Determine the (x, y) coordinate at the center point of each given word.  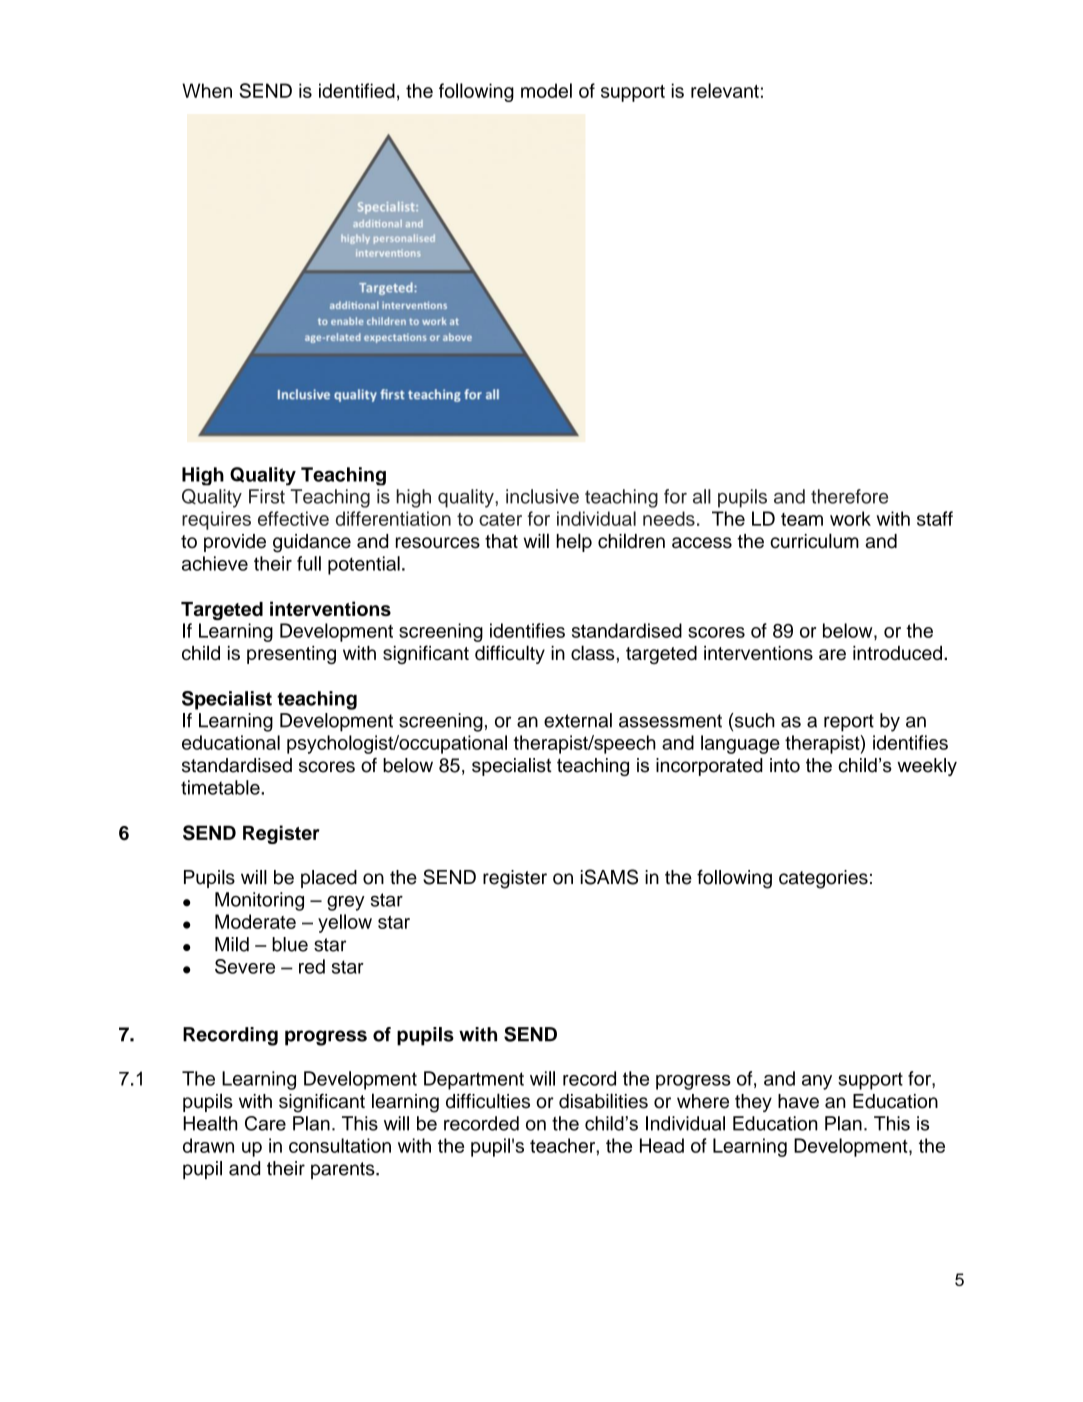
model (546, 90)
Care (265, 1123)
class (593, 652)
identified (357, 90)
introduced (897, 653)
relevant (725, 90)
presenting (291, 655)
